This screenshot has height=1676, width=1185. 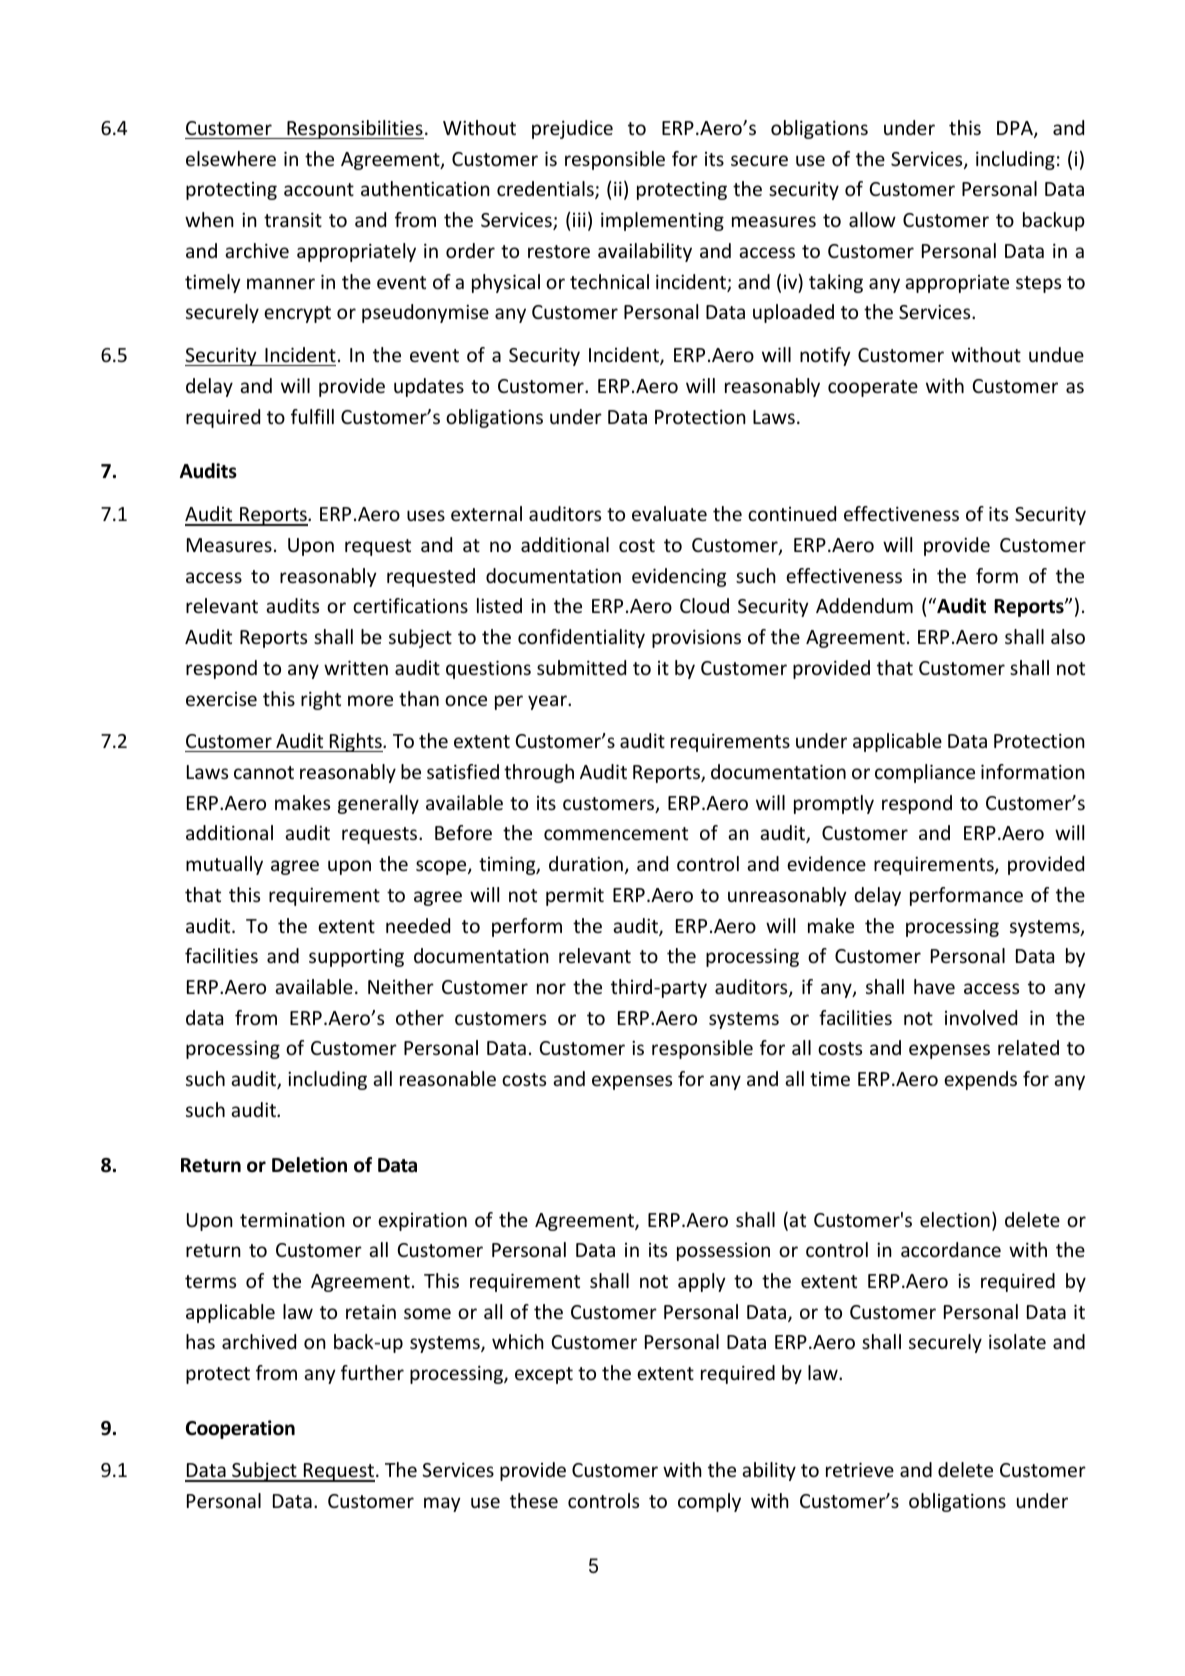 What do you see at coordinates (662, 221) in the screenshot?
I see `implementing` at bounding box center [662, 221].
